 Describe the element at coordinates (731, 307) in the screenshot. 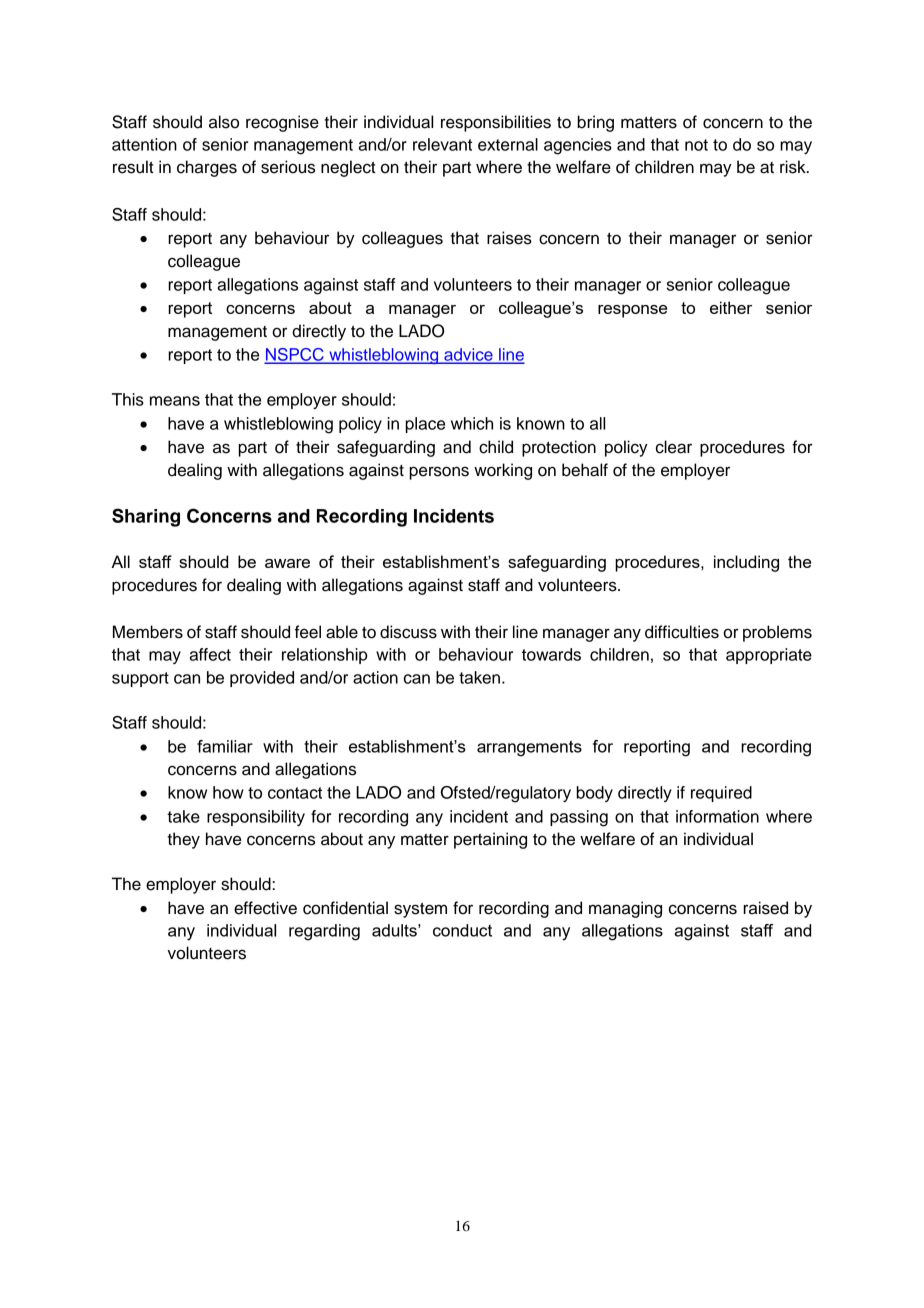

I see `either` at that location.
